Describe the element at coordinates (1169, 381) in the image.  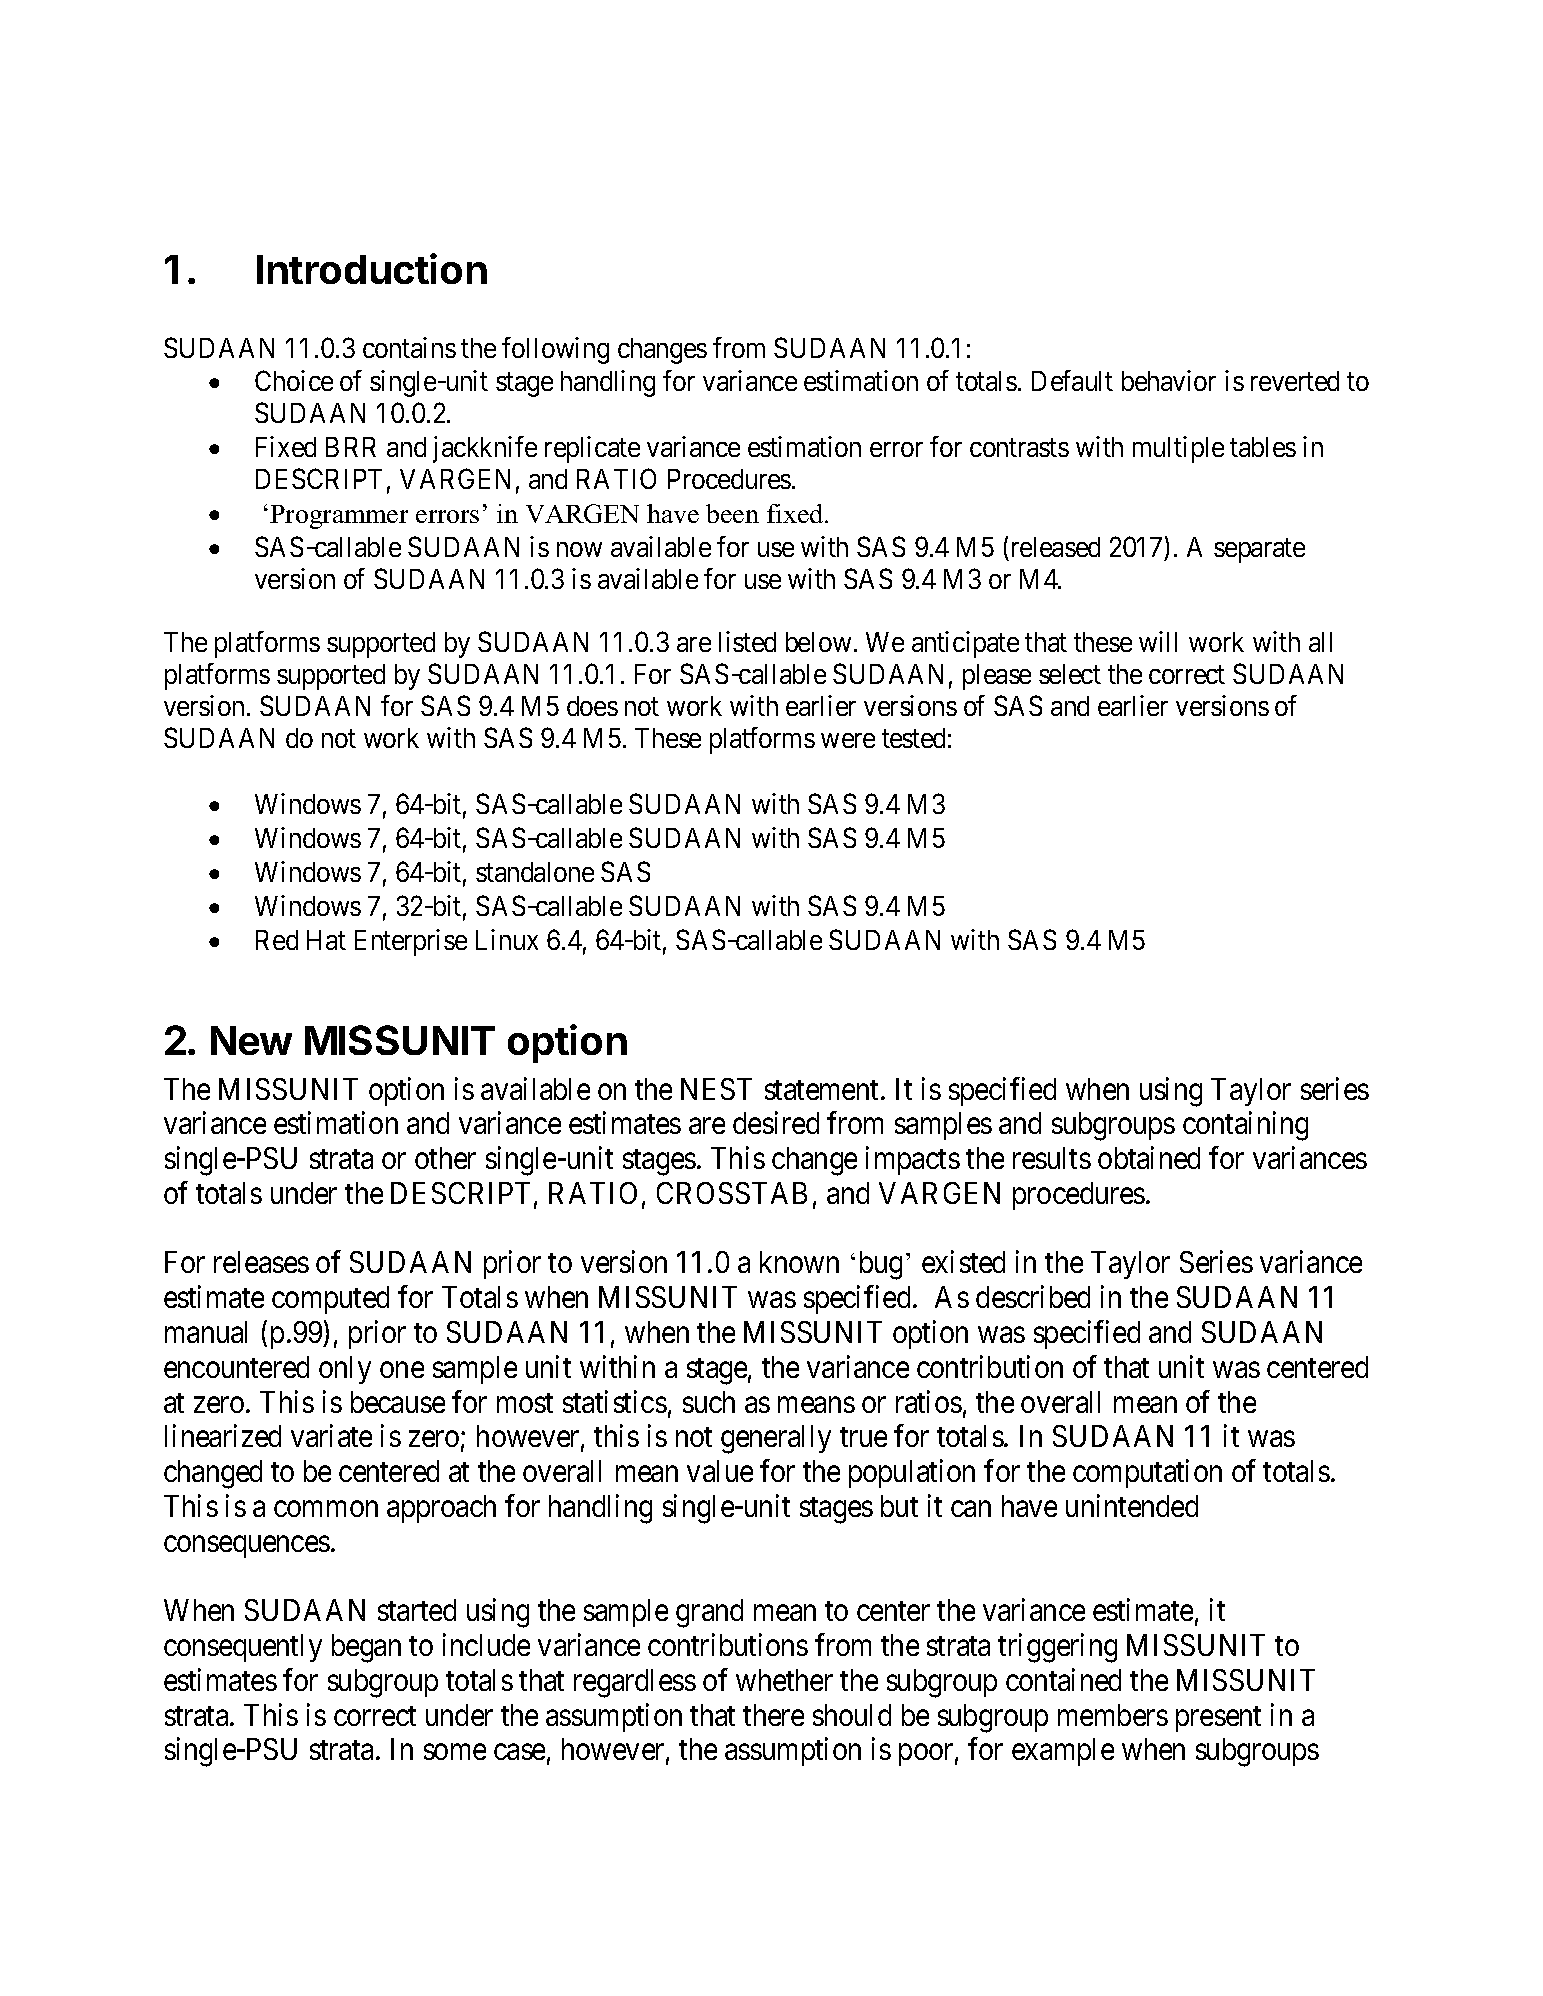
I see `behavior` at that location.
